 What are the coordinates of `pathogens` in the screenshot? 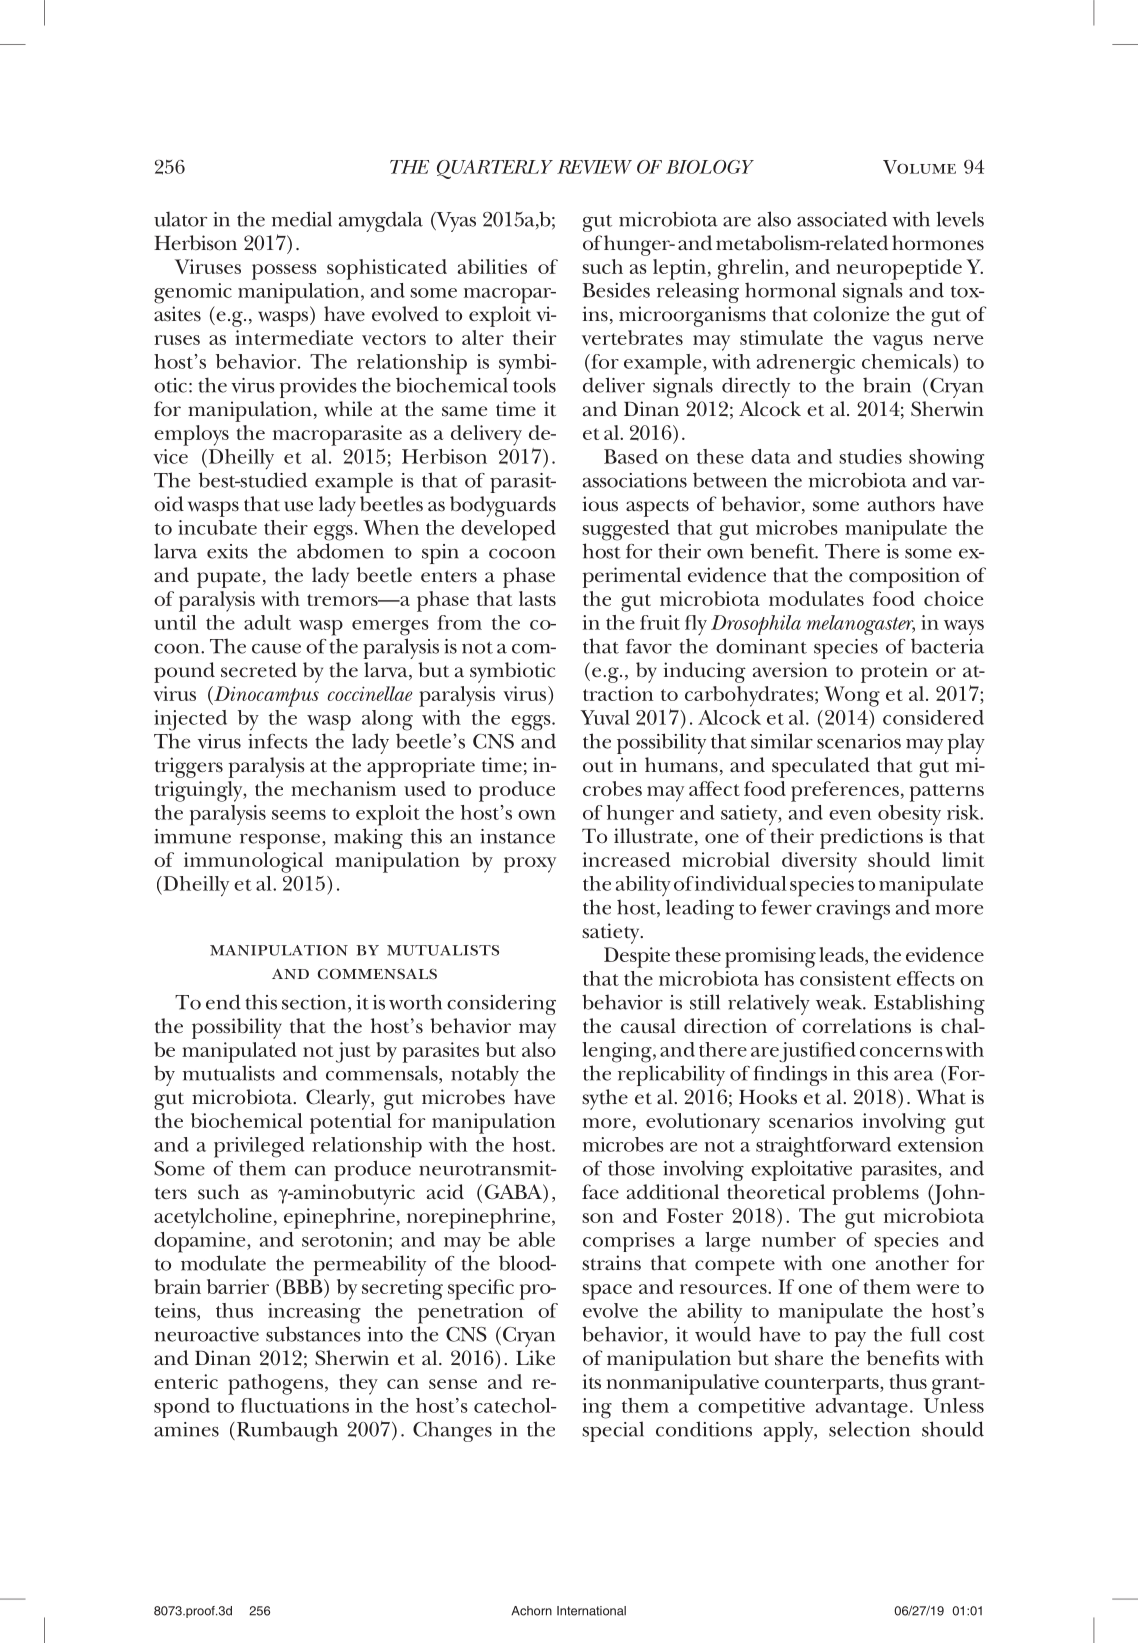 It's located at (277, 1384).
